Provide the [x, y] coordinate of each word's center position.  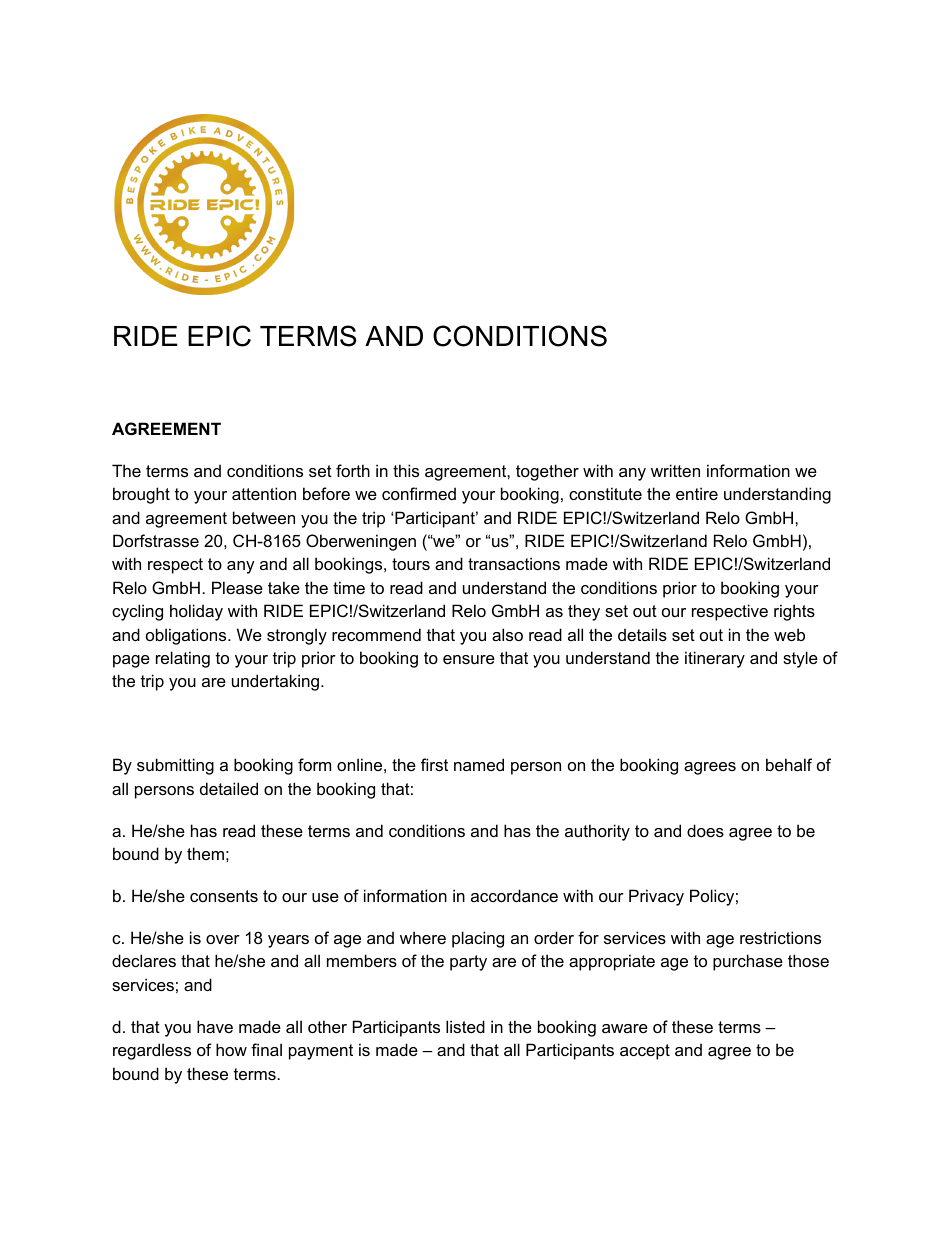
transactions [514, 563]
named [479, 764]
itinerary [715, 659]
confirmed [419, 493]
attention [264, 493]
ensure [469, 659]
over [223, 939]
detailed [229, 788]
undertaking [275, 682]
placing [478, 939]
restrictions [780, 937]
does [705, 830]
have [215, 1026]
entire [697, 493]
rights [794, 612]
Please [237, 587]
